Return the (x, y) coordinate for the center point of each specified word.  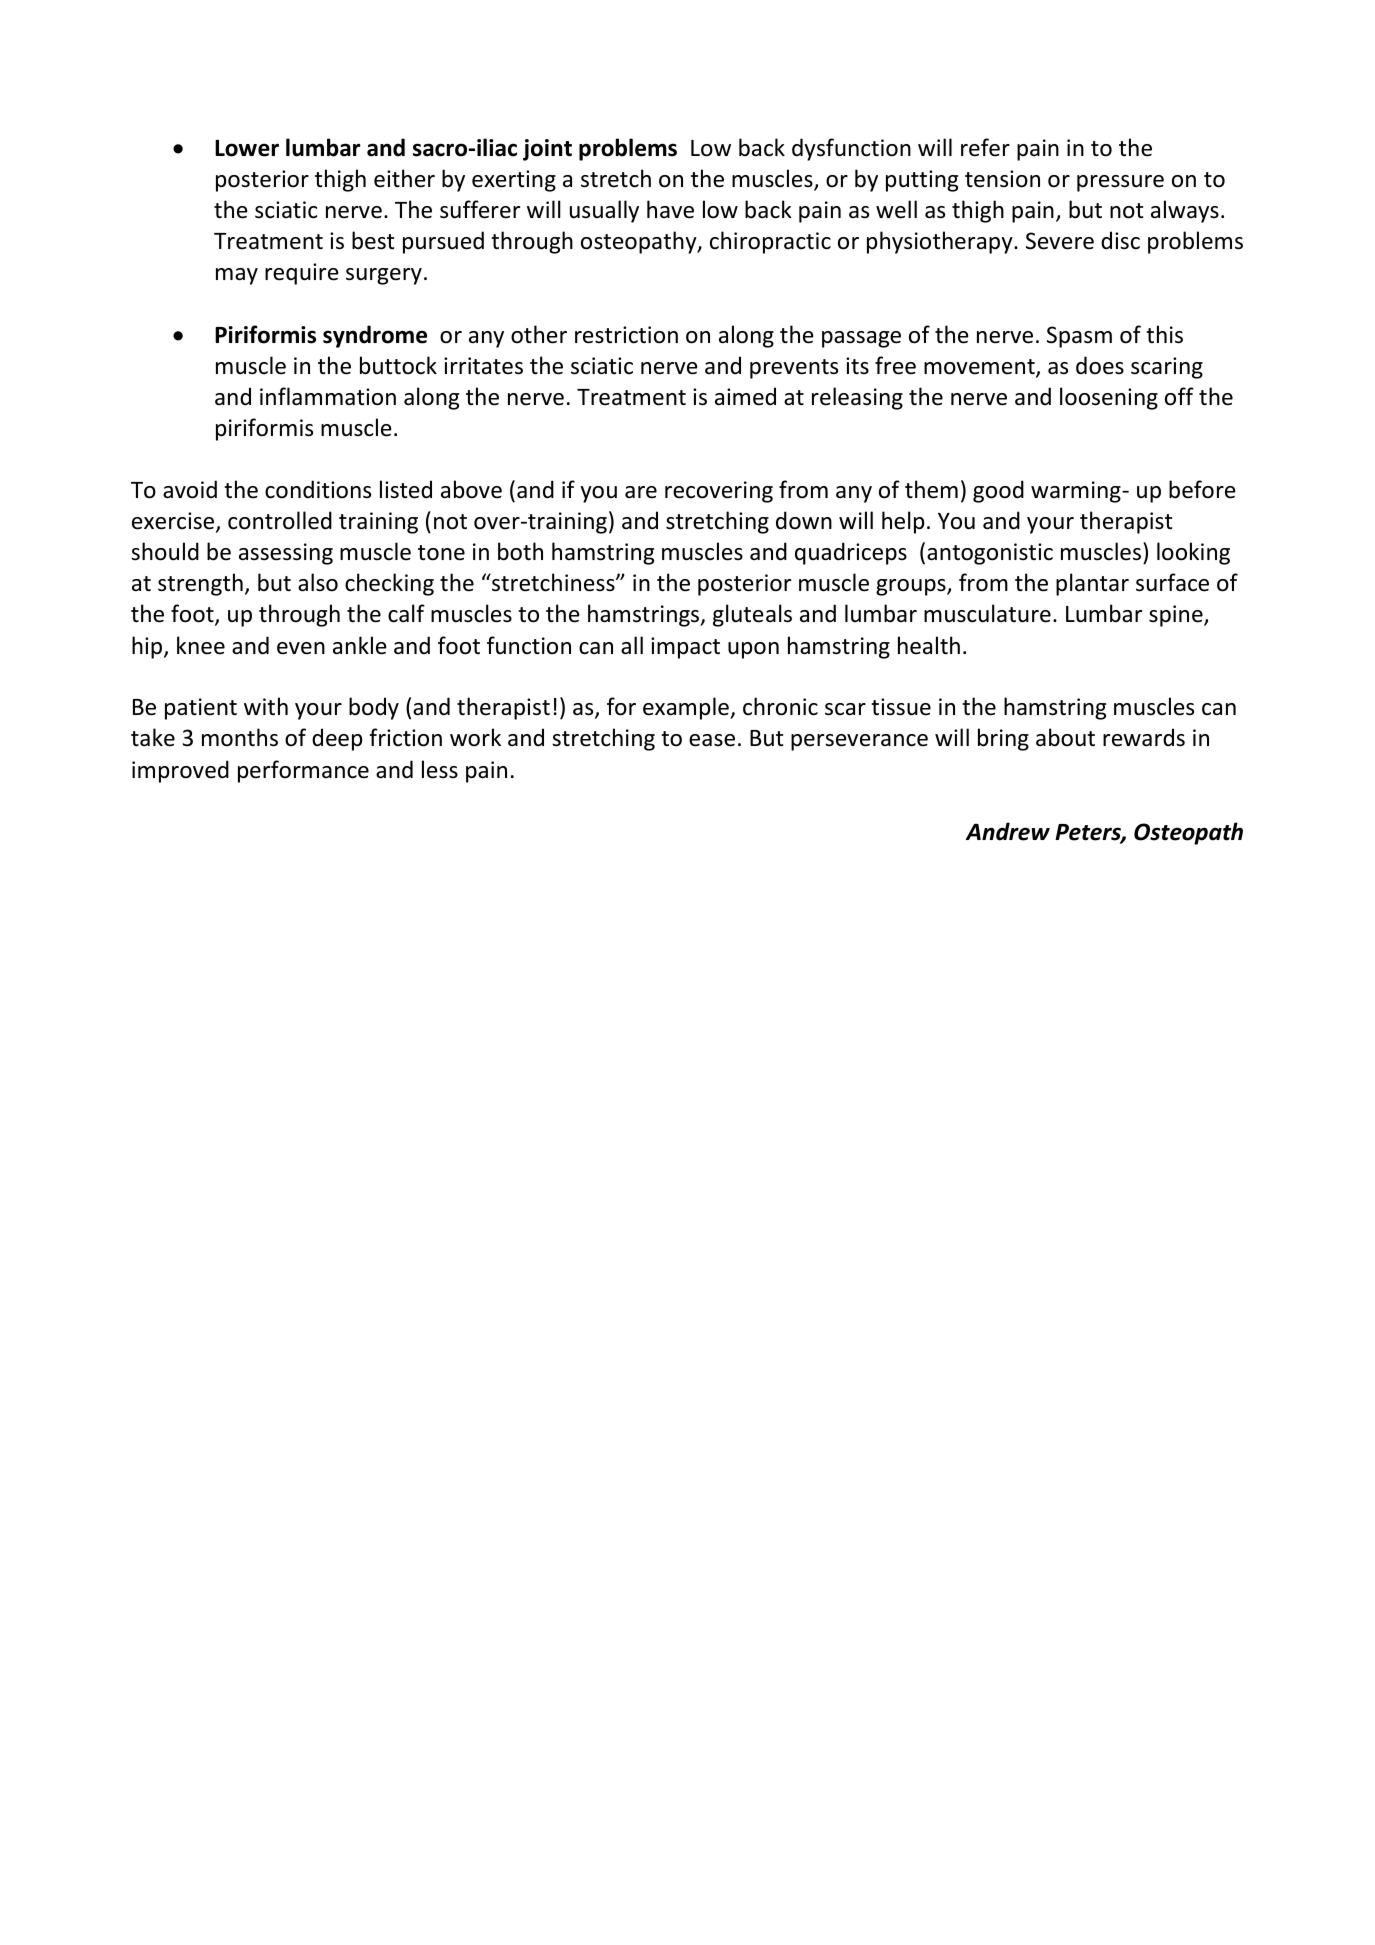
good (998, 491)
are (641, 492)
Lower (247, 148)
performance (303, 771)
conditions (318, 489)
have (670, 209)
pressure (1120, 183)
